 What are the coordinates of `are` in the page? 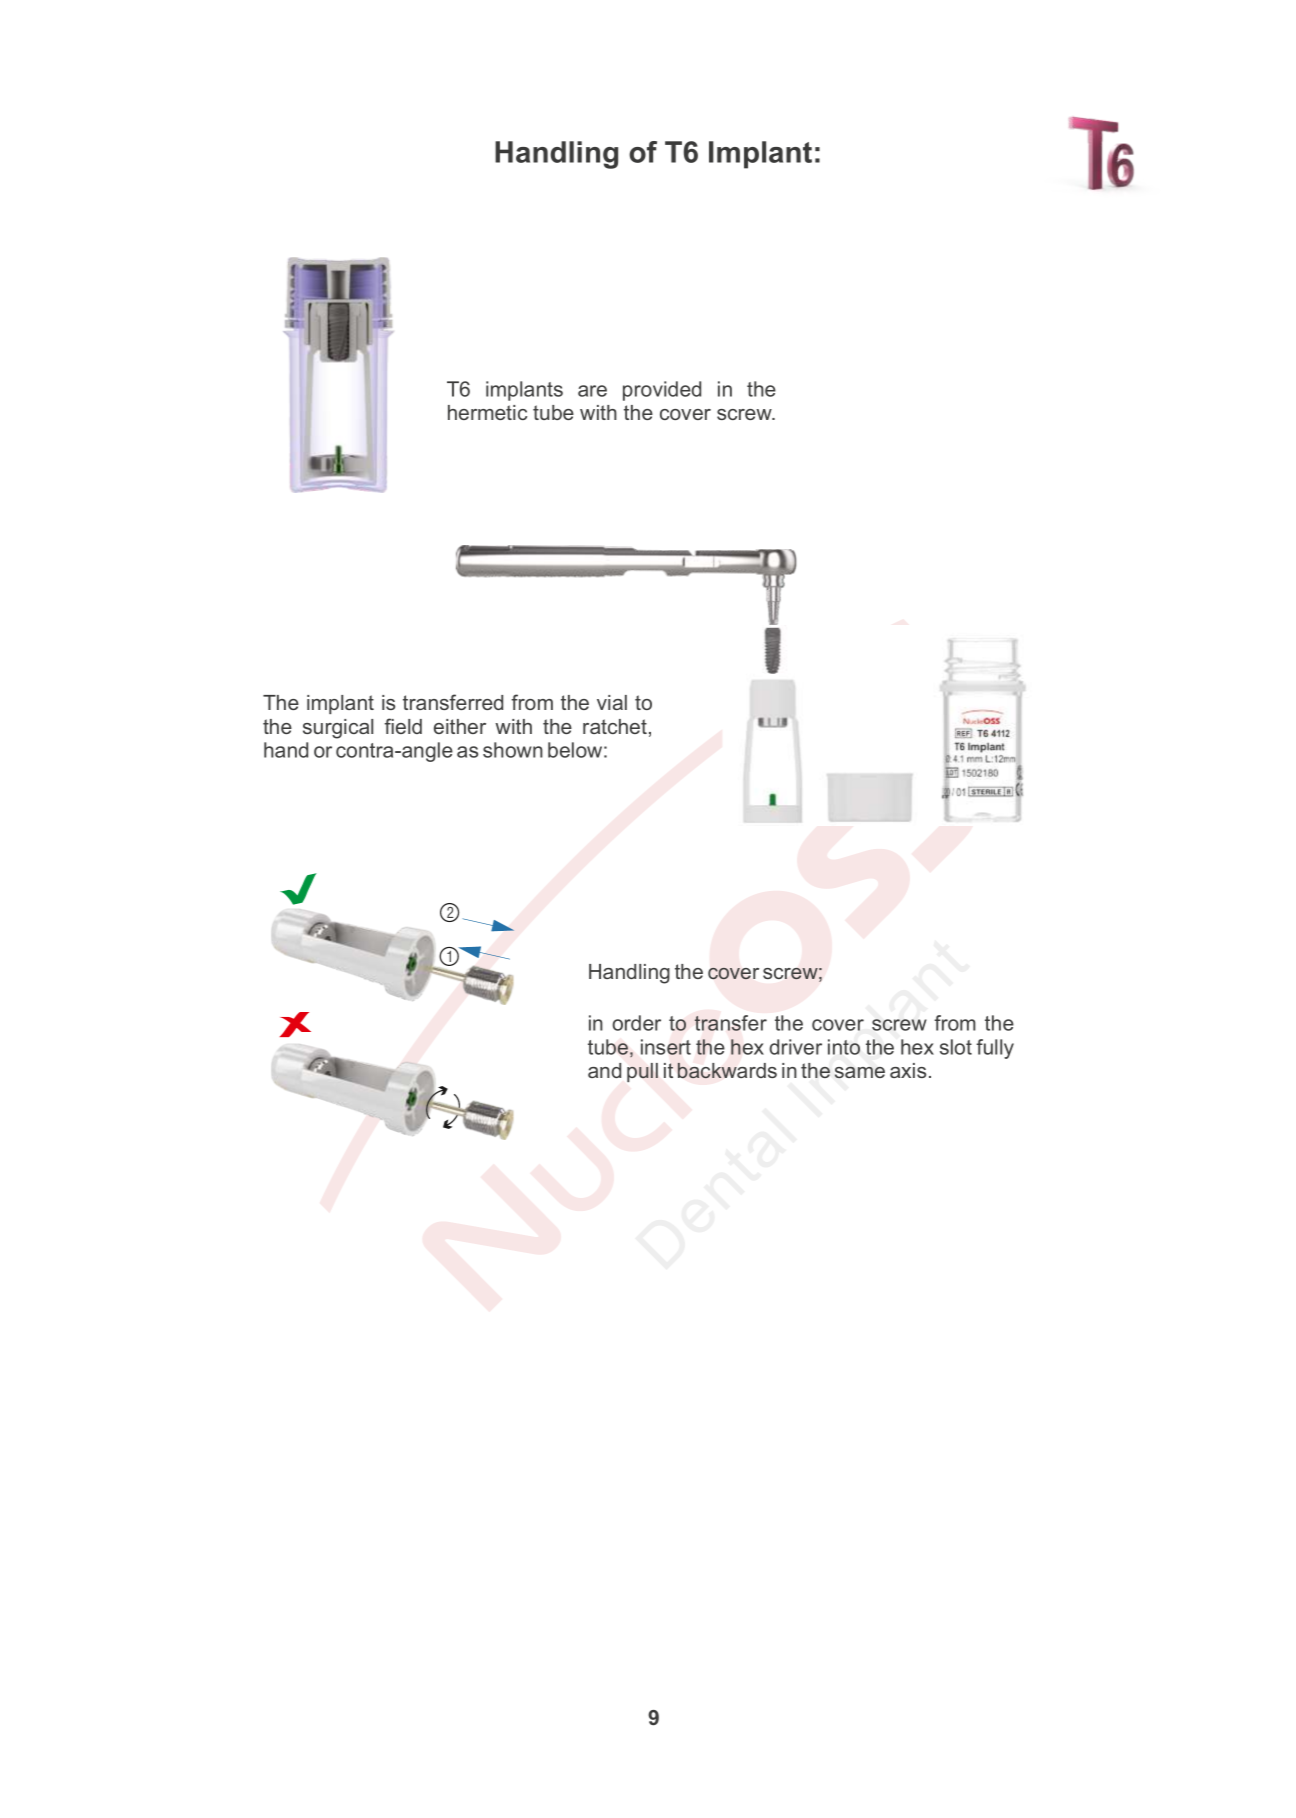 It's located at (592, 391).
